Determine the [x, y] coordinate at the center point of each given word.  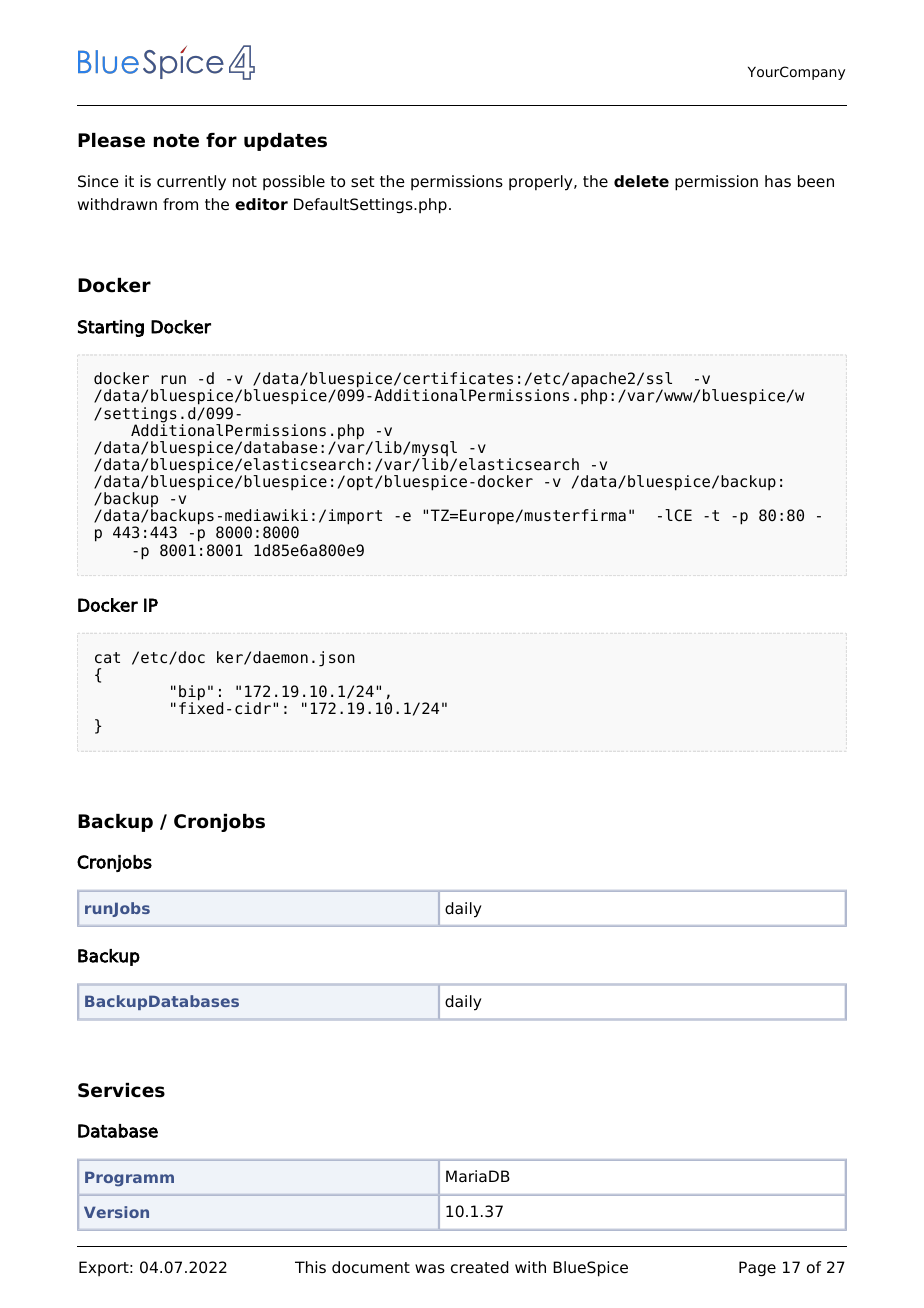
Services [121, 1090]
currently [191, 183]
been [816, 181]
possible [294, 183]
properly [542, 183]
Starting [111, 328]
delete [641, 181]
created [480, 1267]
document [371, 1267]
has [778, 181]
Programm [129, 1179]
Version [116, 1212]
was [430, 1269]
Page [757, 1269]
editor [261, 204]
